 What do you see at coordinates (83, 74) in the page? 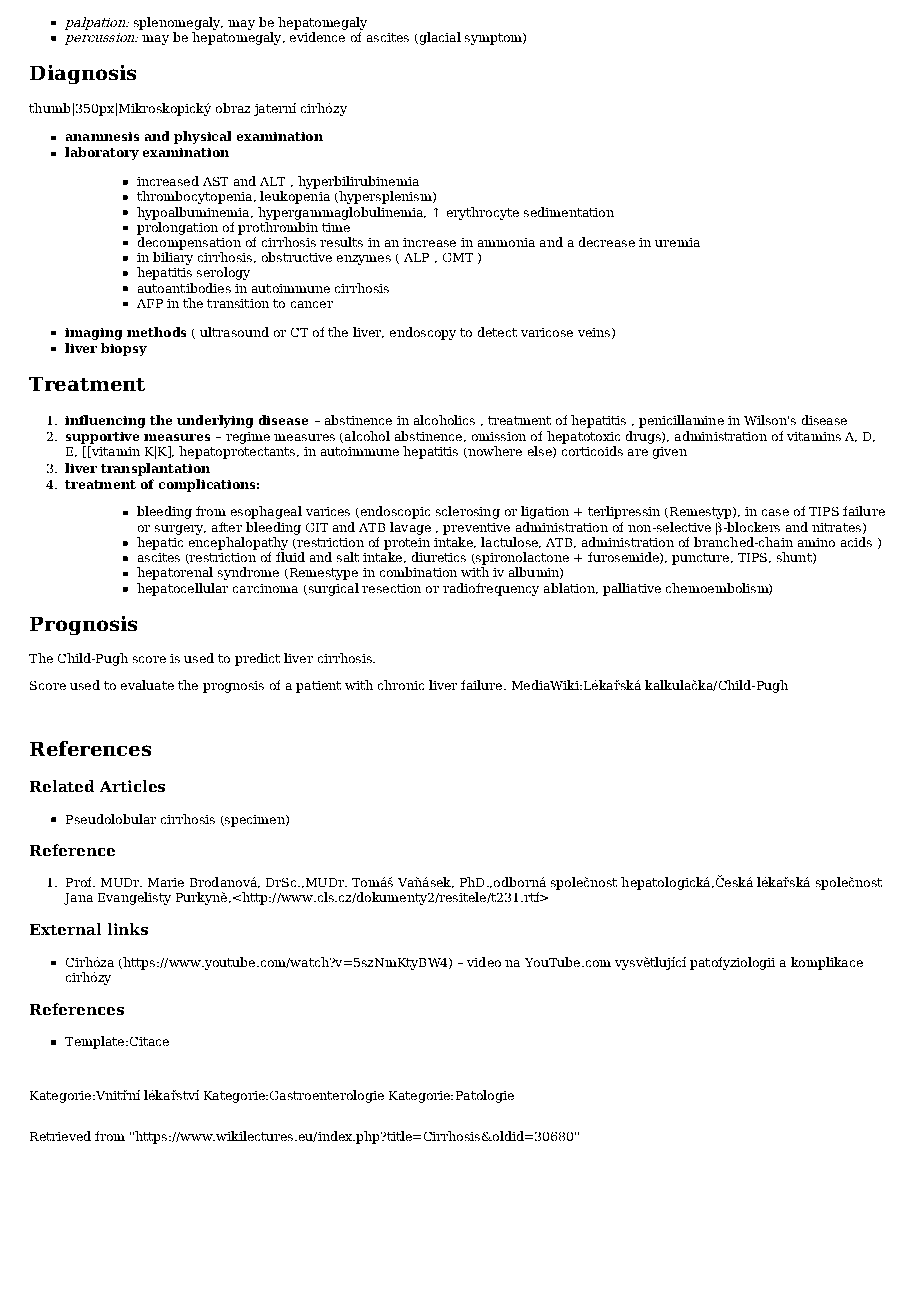
I see `Diagnosis` at bounding box center [83, 74].
